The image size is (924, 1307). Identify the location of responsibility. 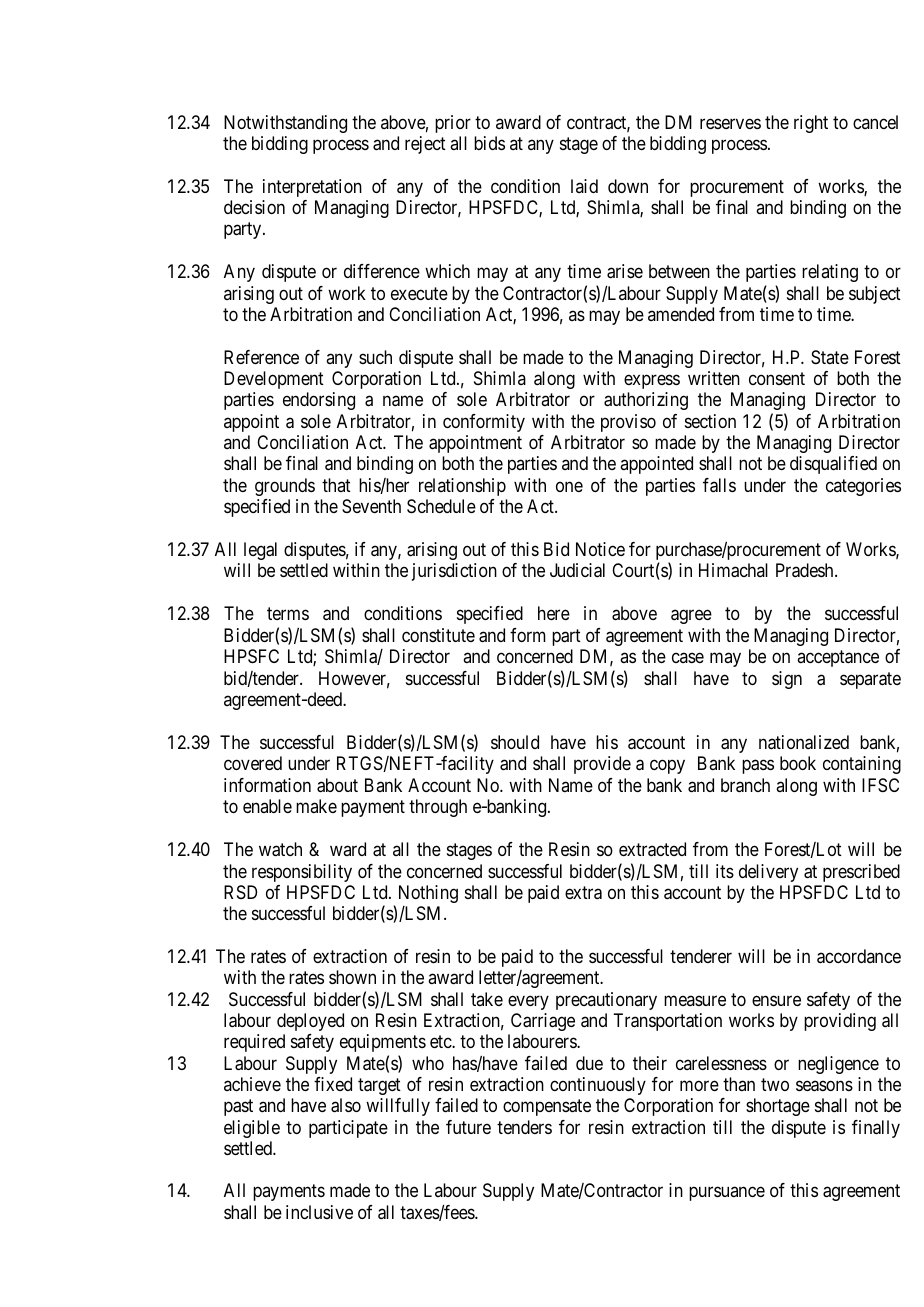
(302, 873).
